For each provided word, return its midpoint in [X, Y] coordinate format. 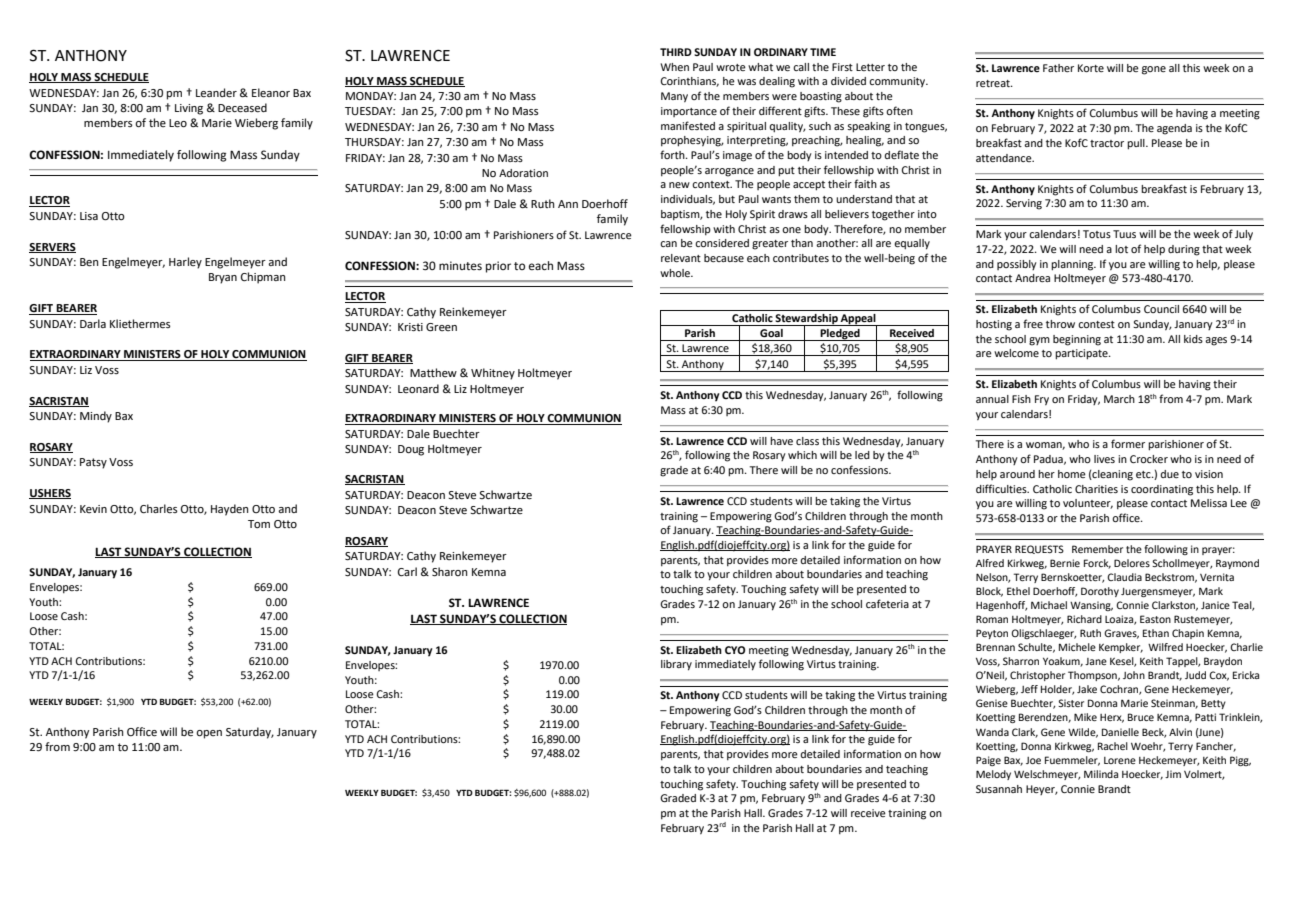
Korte [1091, 68]
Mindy [96, 417]
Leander [216, 93]
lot [1121, 249]
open [209, 734]
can [668, 244]
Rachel [1113, 746]
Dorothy [1100, 592]
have [781, 441]
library [676, 665]
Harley [185, 263]
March [1119, 399]
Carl [407, 572]
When [675, 67]
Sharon [450, 572]
